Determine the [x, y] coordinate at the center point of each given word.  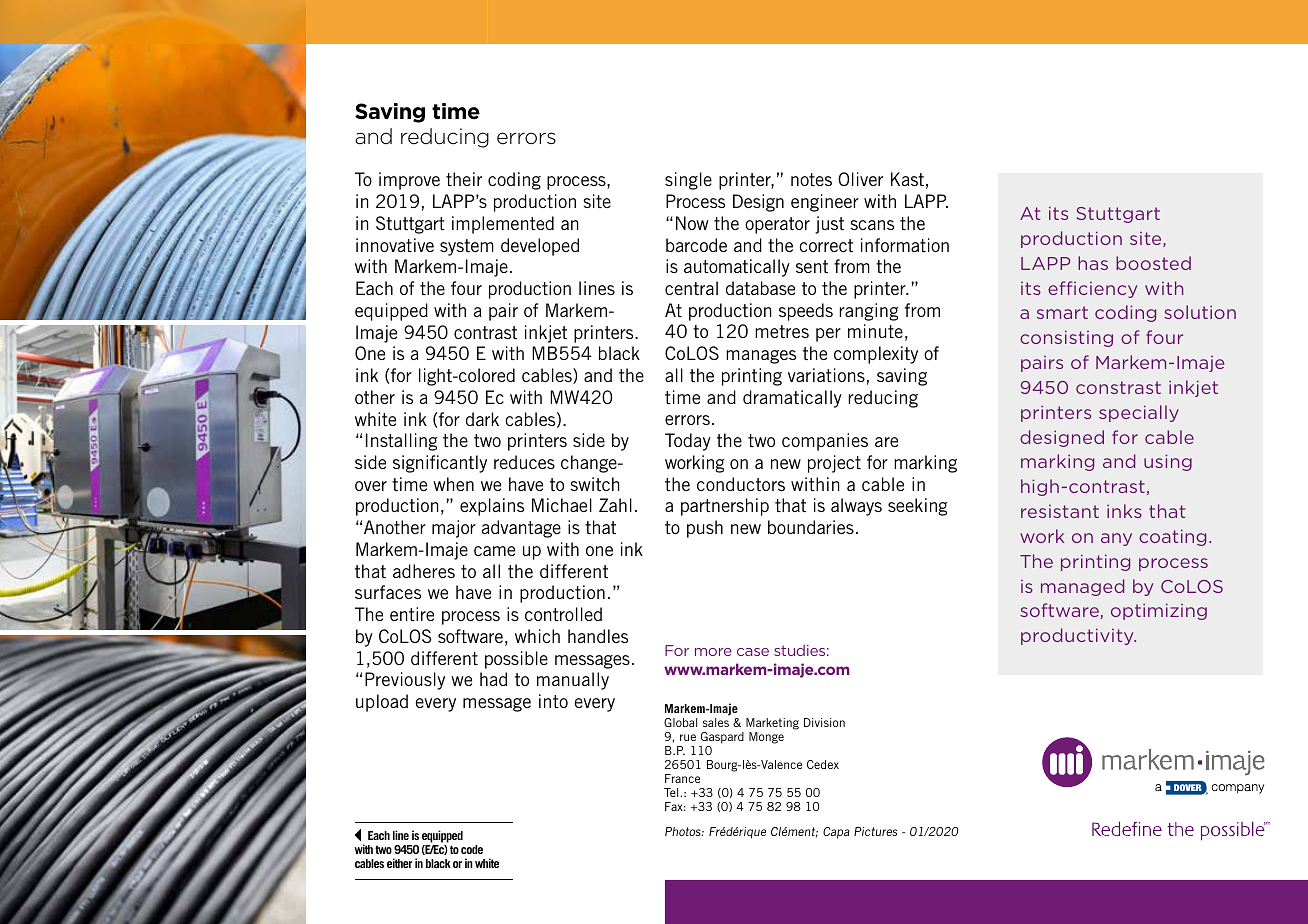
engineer [825, 203]
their [464, 179]
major [454, 529]
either [399, 863]
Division [824, 722]
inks [1124, 511]
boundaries [811, 527]
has [1093, 263]
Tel [672, 792]
